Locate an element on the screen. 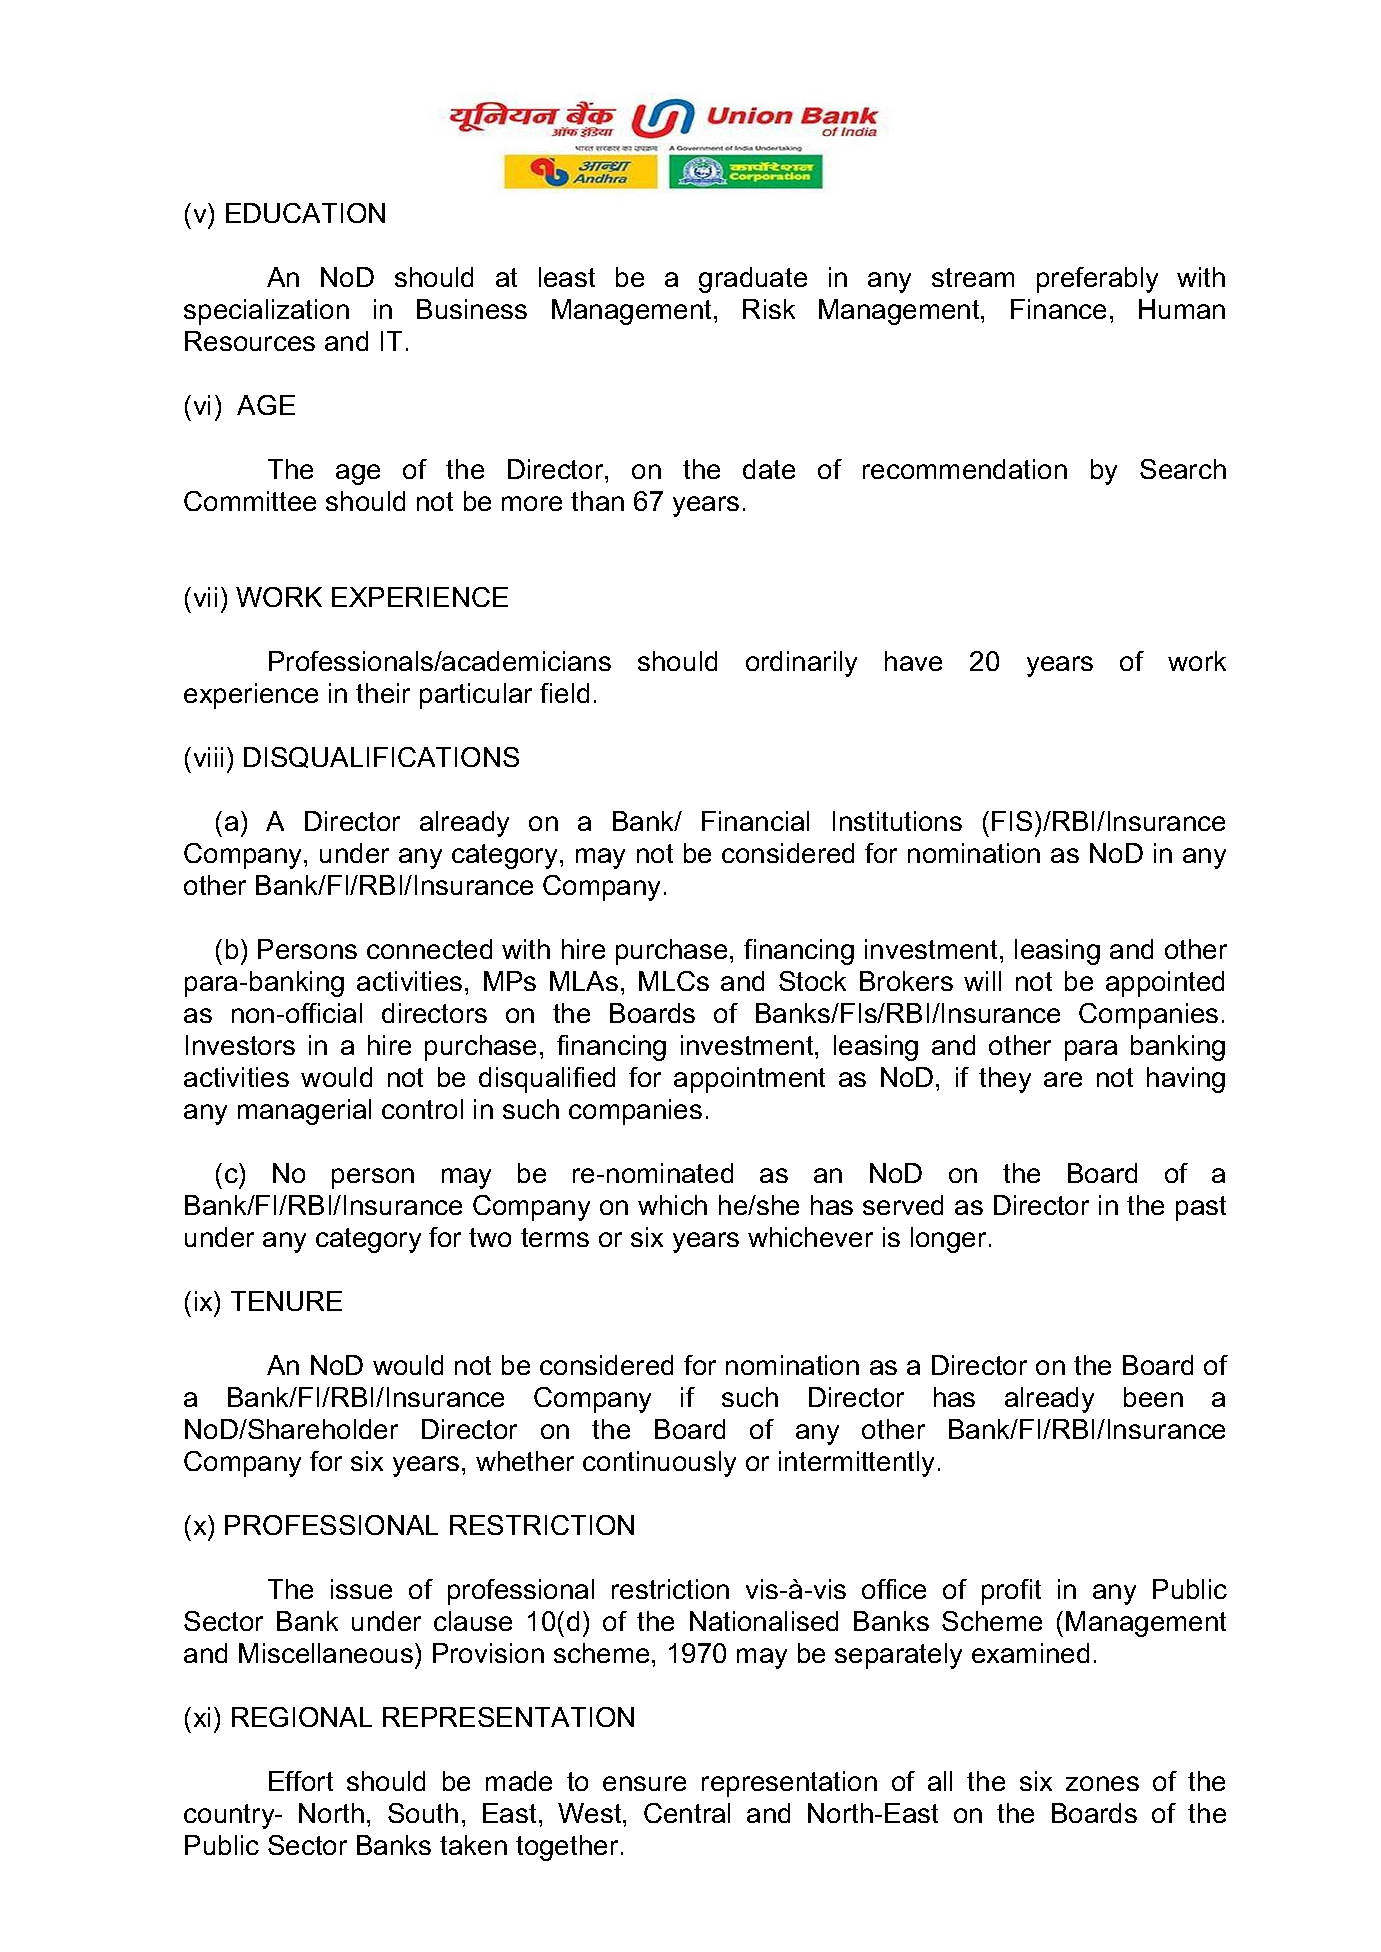 Image resolution: width=1381 pixels, height=1952 pixels. Investors is located at coordinates (240, 1045).
